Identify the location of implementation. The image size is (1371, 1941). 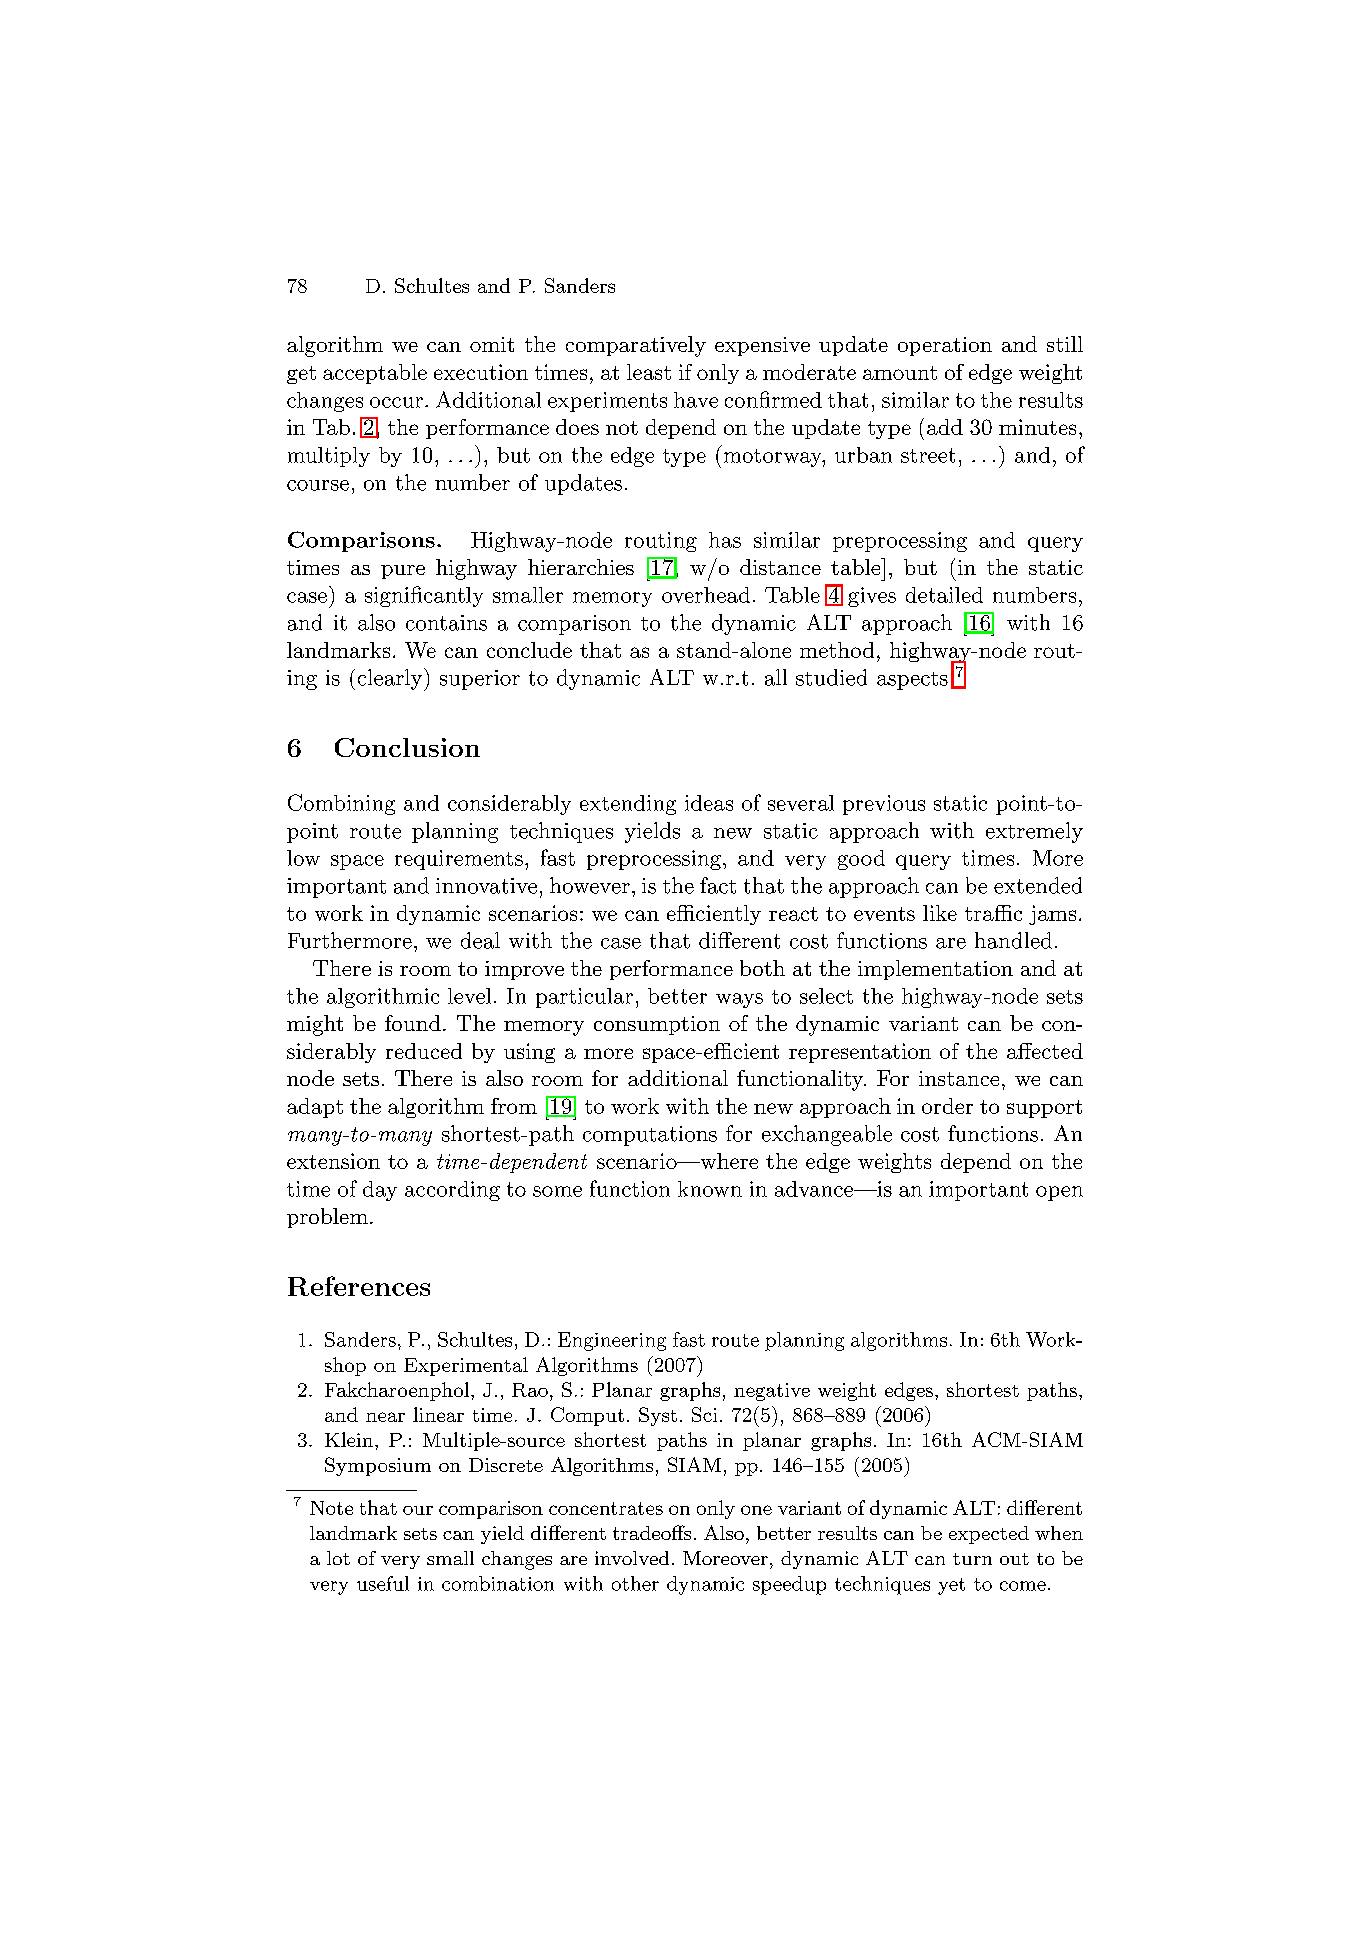
(935, 970).
